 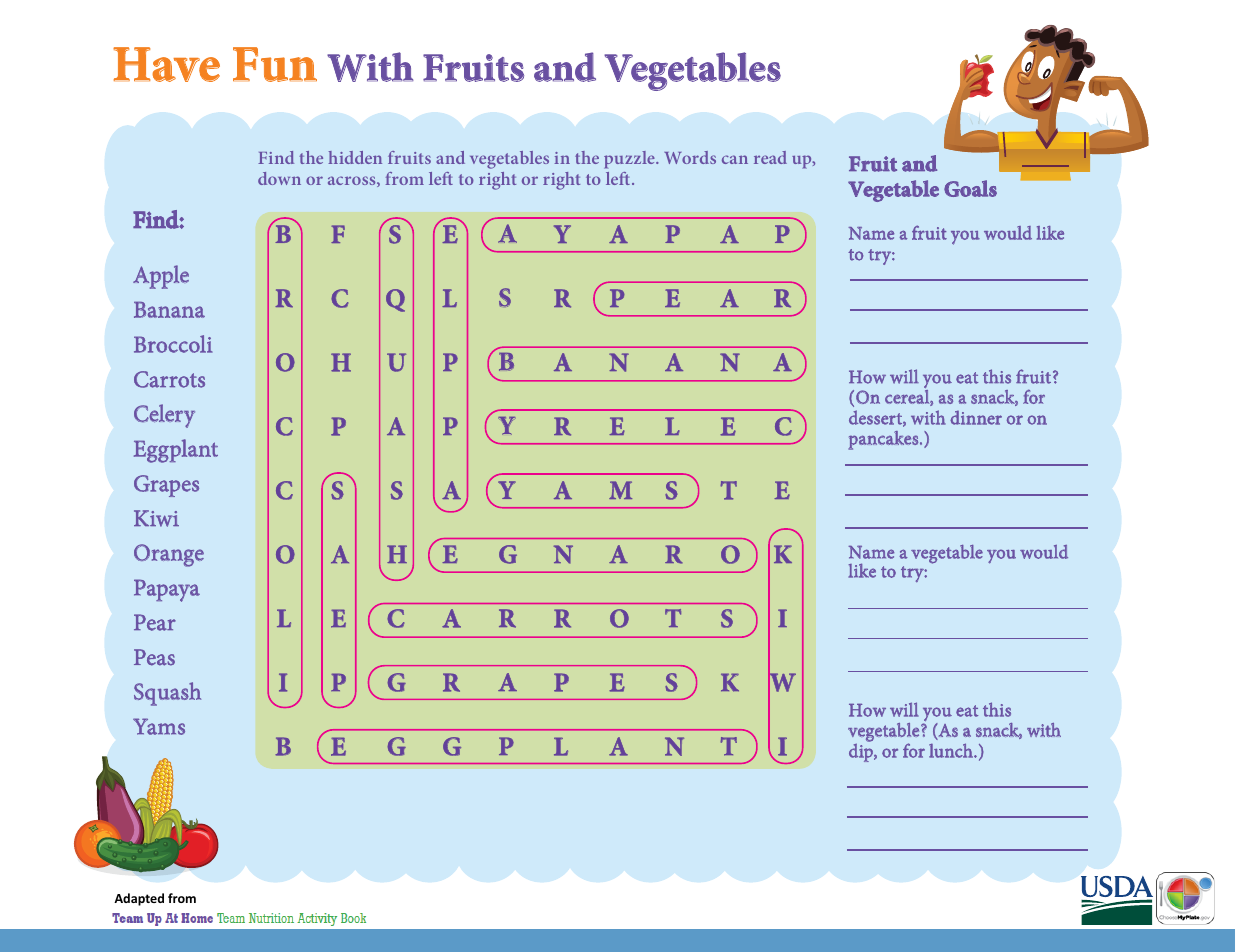 I want to click on Goals, so click(x=970, y=188).
